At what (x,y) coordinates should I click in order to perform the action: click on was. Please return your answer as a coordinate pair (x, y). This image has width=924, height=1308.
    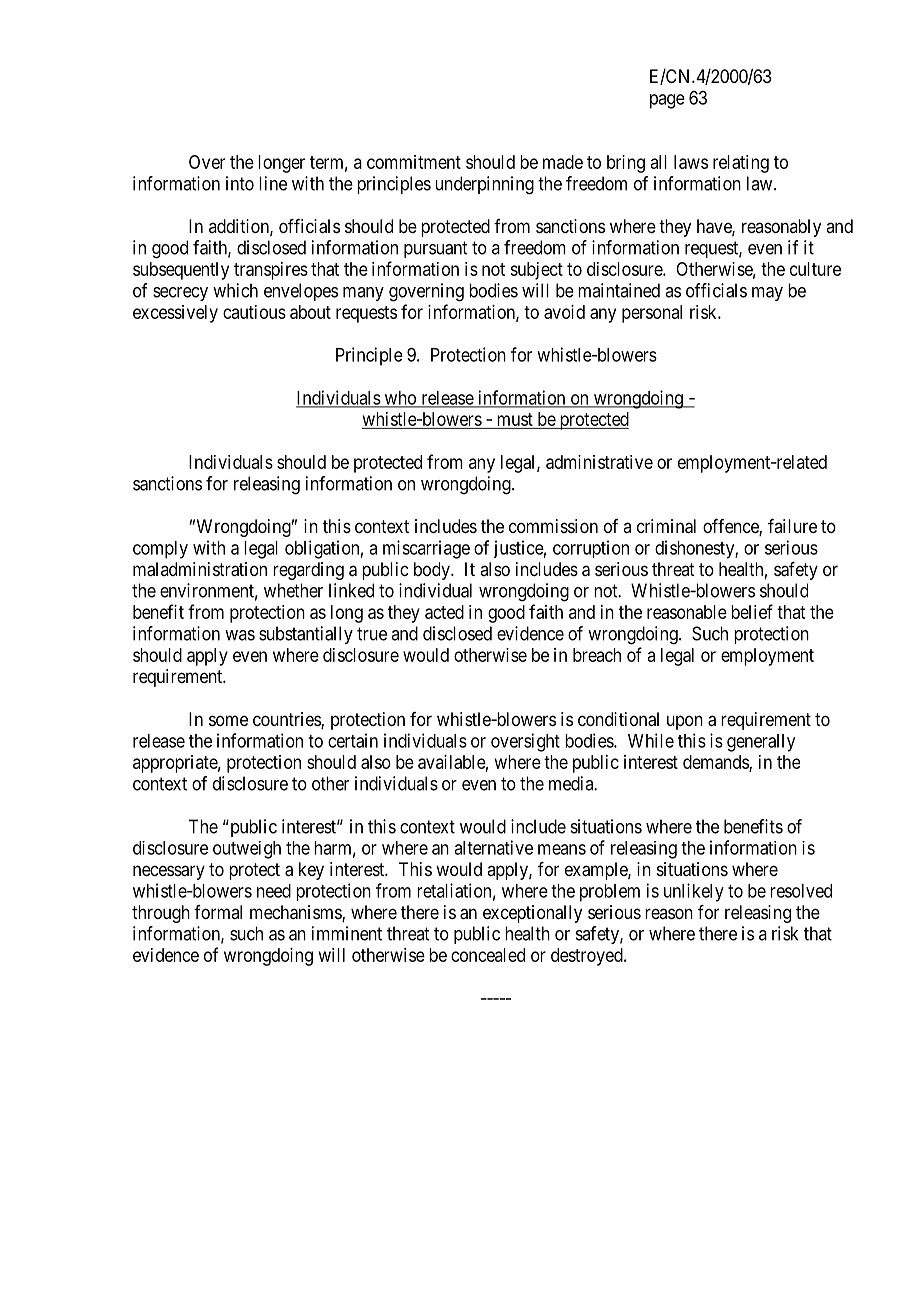
    Looking at the image, I should click on (240, 635).
